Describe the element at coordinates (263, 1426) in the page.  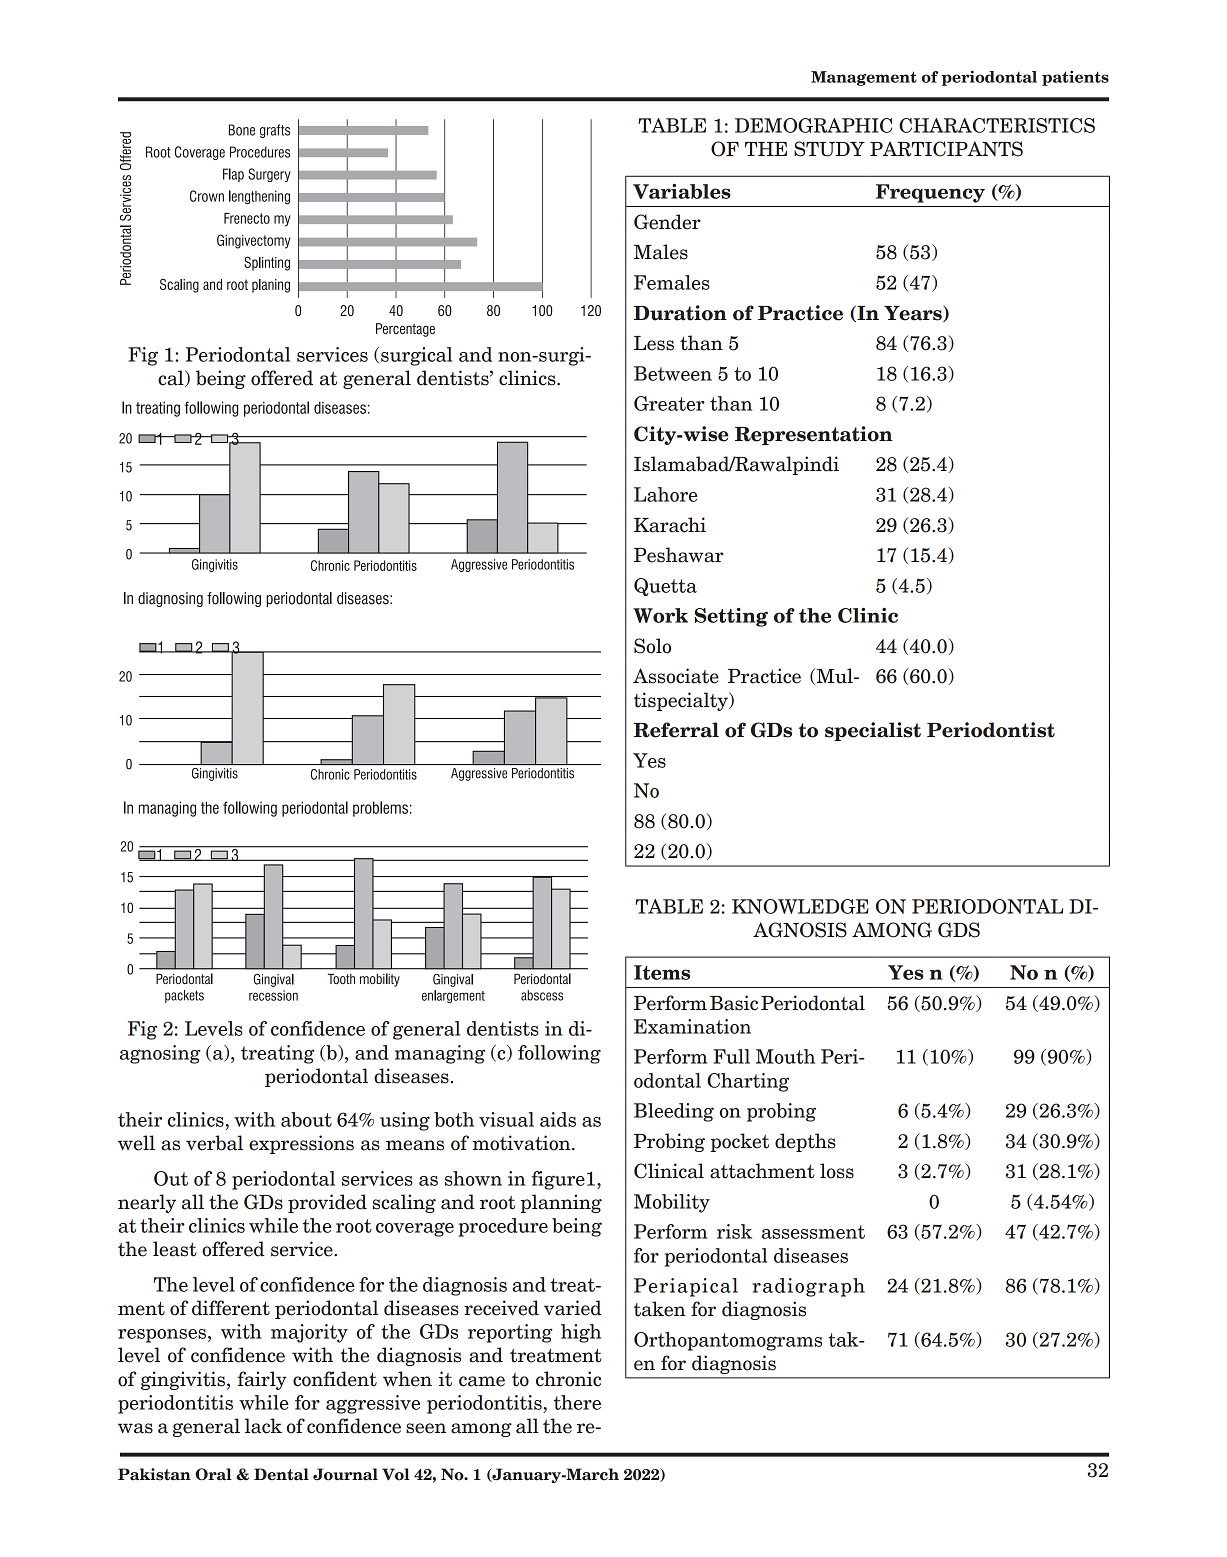
I see `lack` at that location.
